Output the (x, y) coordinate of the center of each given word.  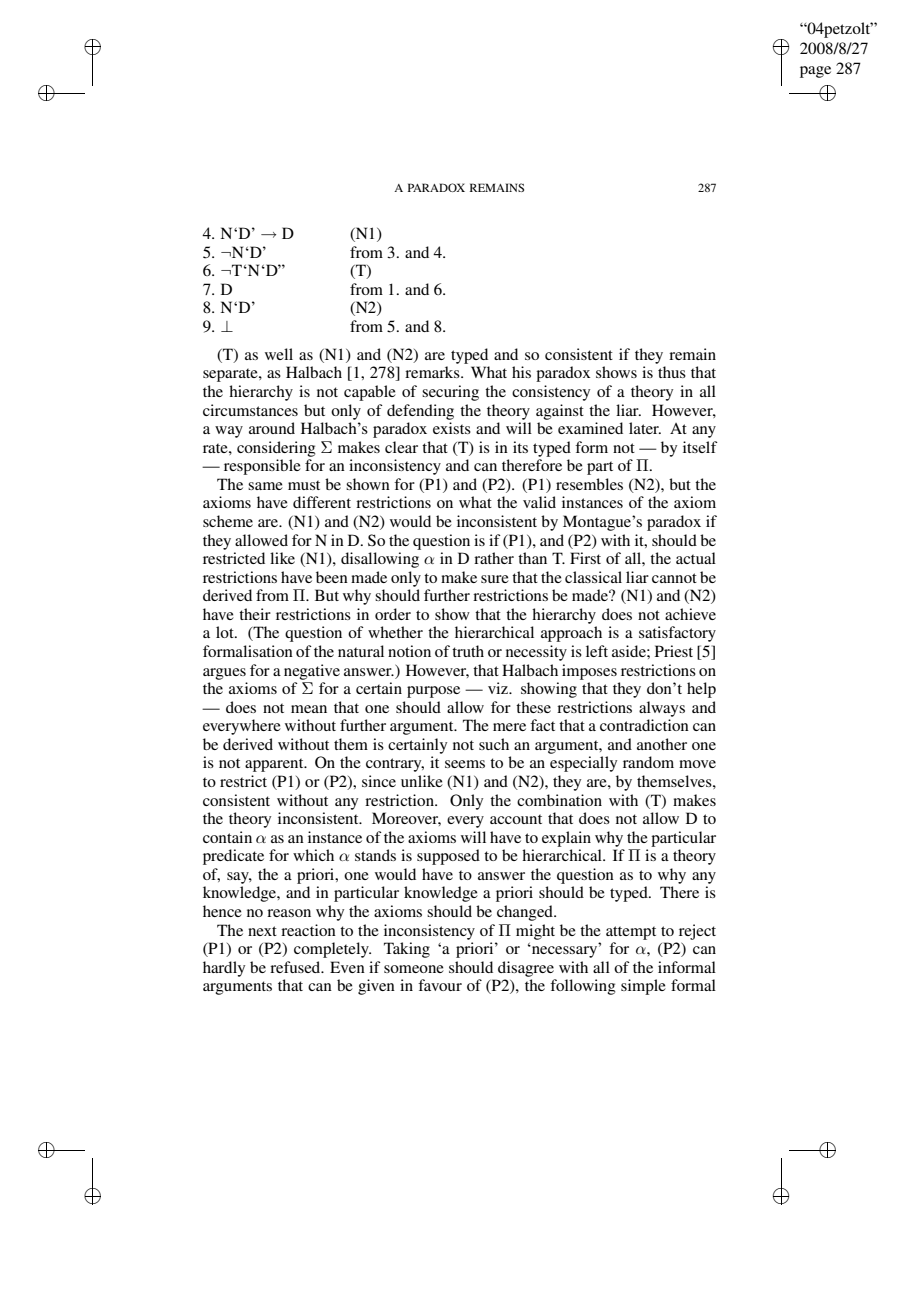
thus (672, 372)
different (322, 502)
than (532, 558)
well (279, 354)
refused (296, 967)
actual (696, 558)
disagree (526, 969)
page (815, 72)
